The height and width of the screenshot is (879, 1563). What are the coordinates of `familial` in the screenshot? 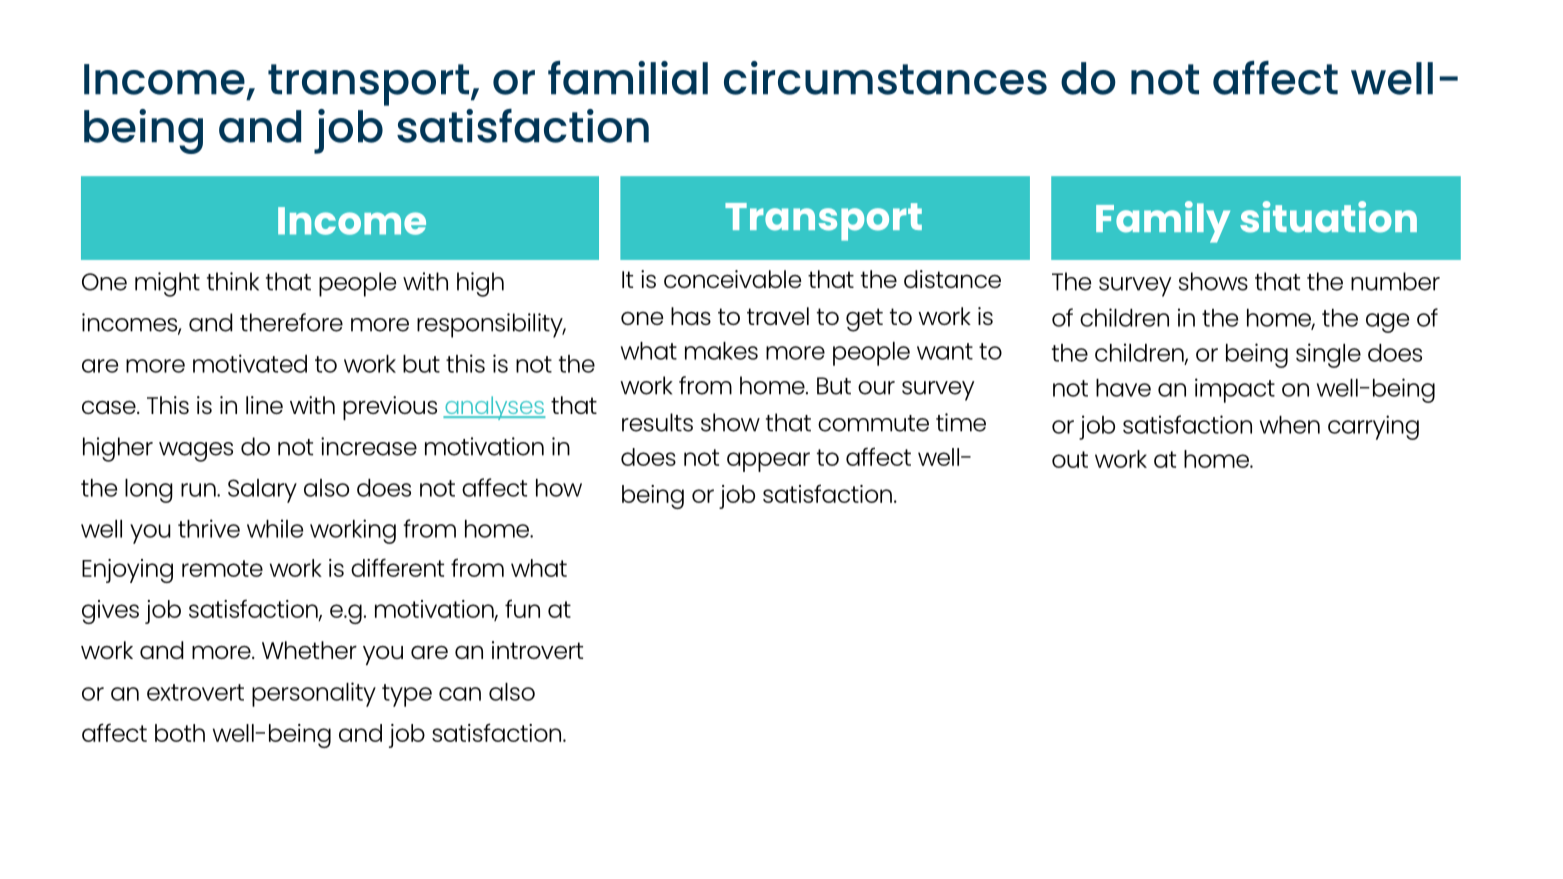 It's located at (628, 78).
